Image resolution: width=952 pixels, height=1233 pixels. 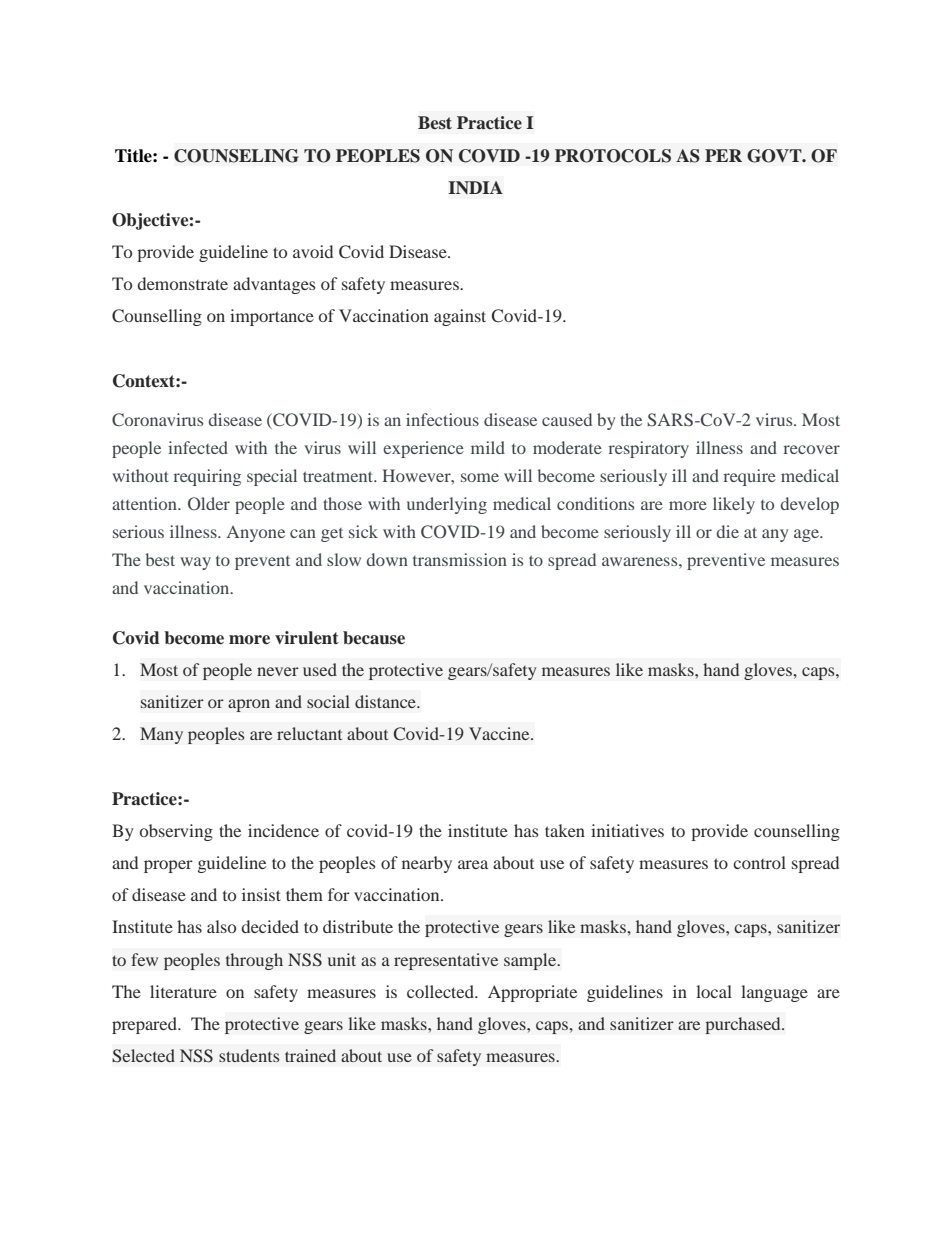 What do you see at coordinates (460, 559) in the screenshot?
I see `transmission` at bounding box center [460, 559].
